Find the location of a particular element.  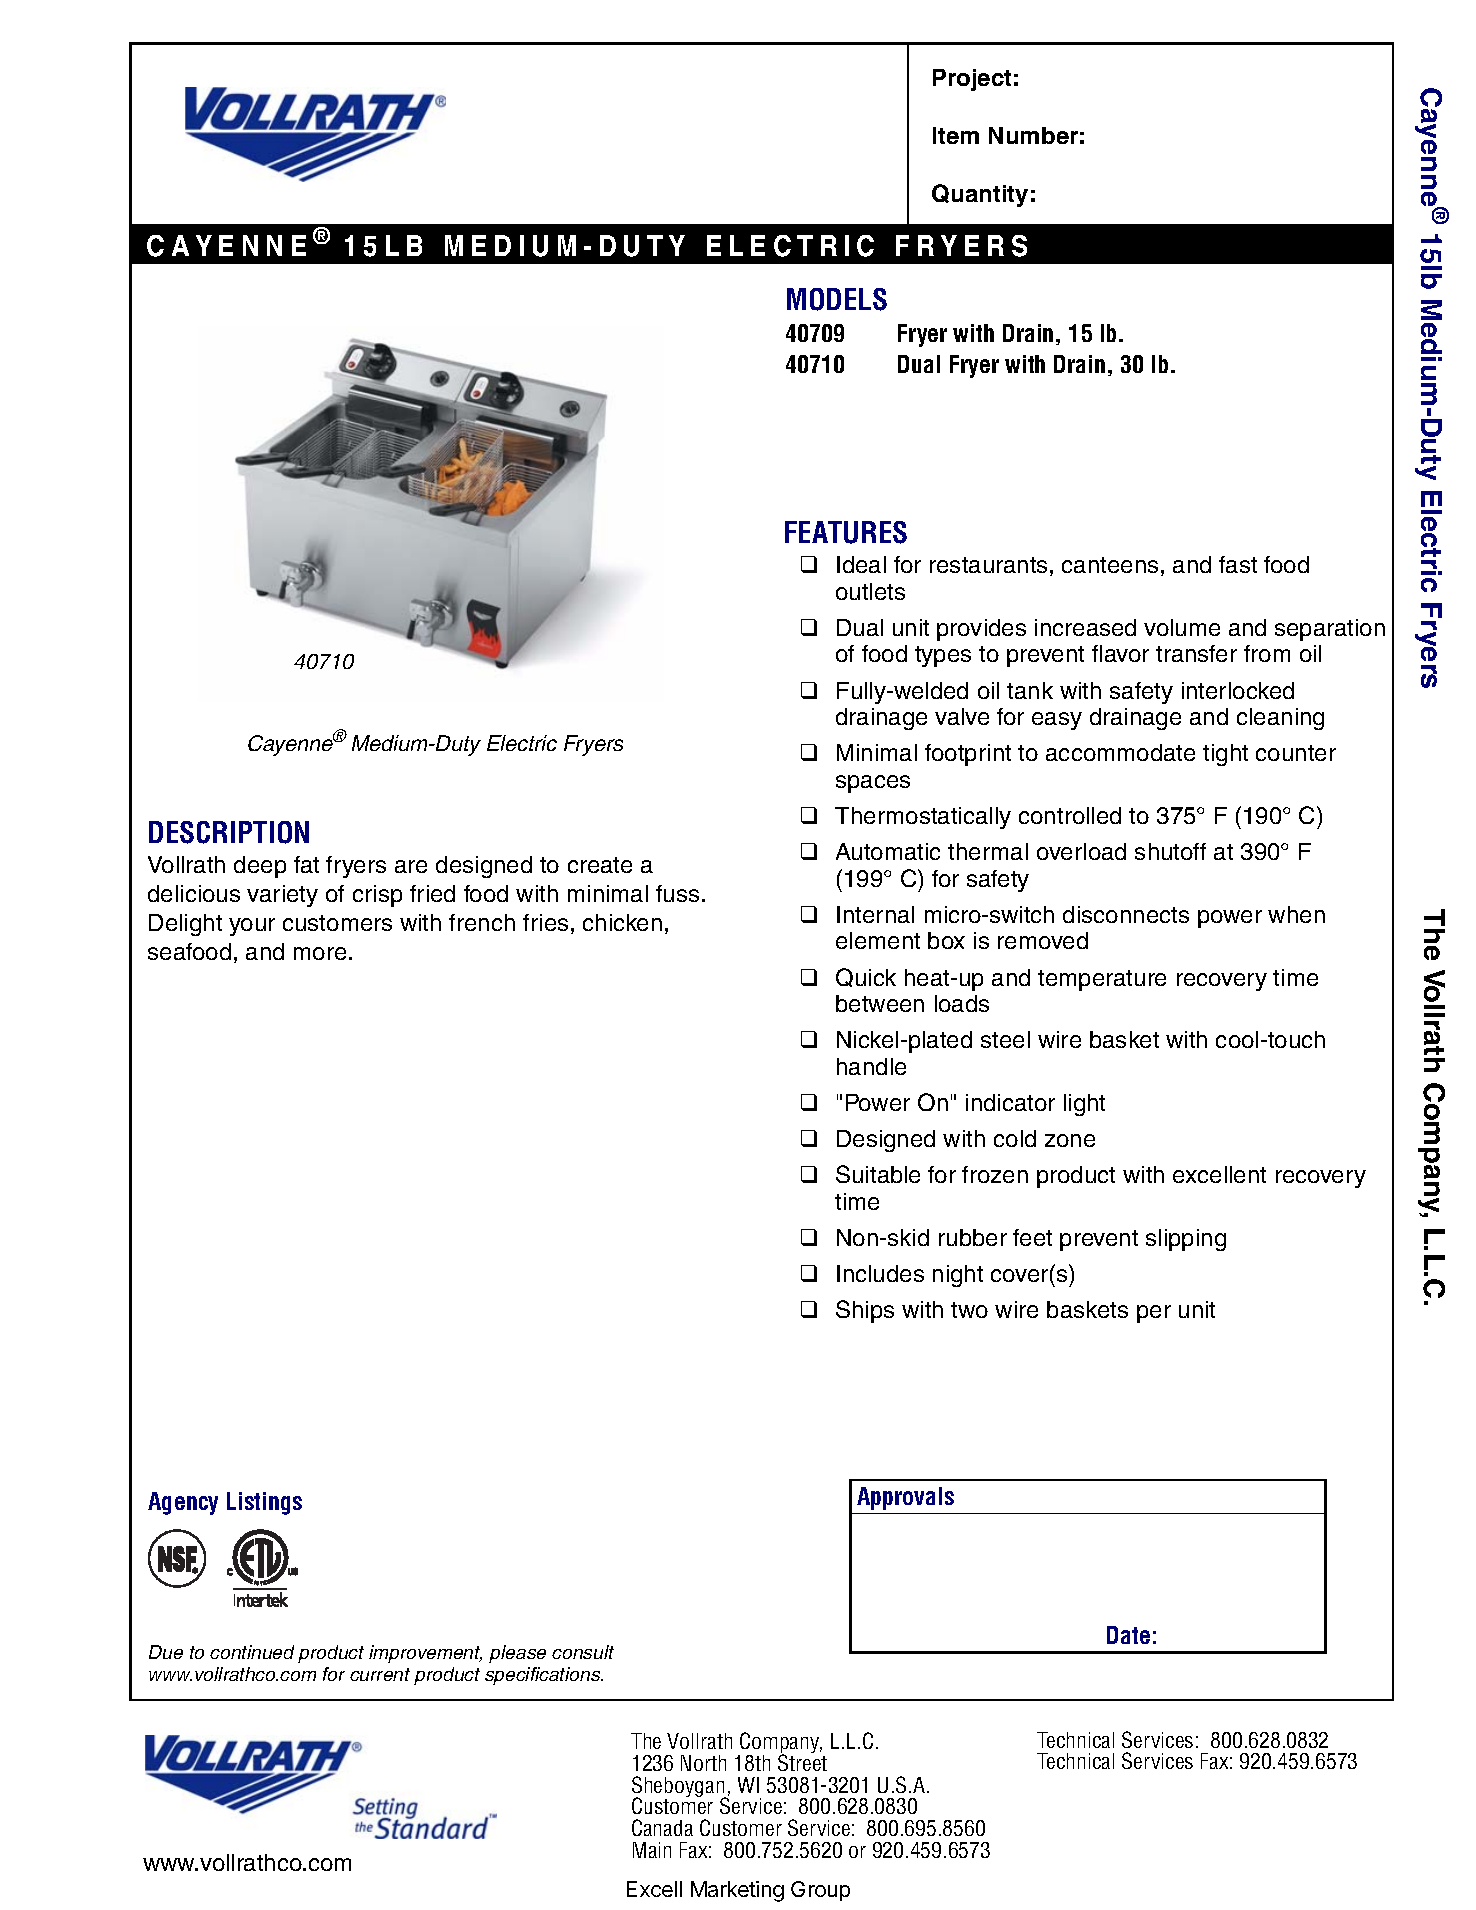

Approvals is located at coordinates (905, 1498).
